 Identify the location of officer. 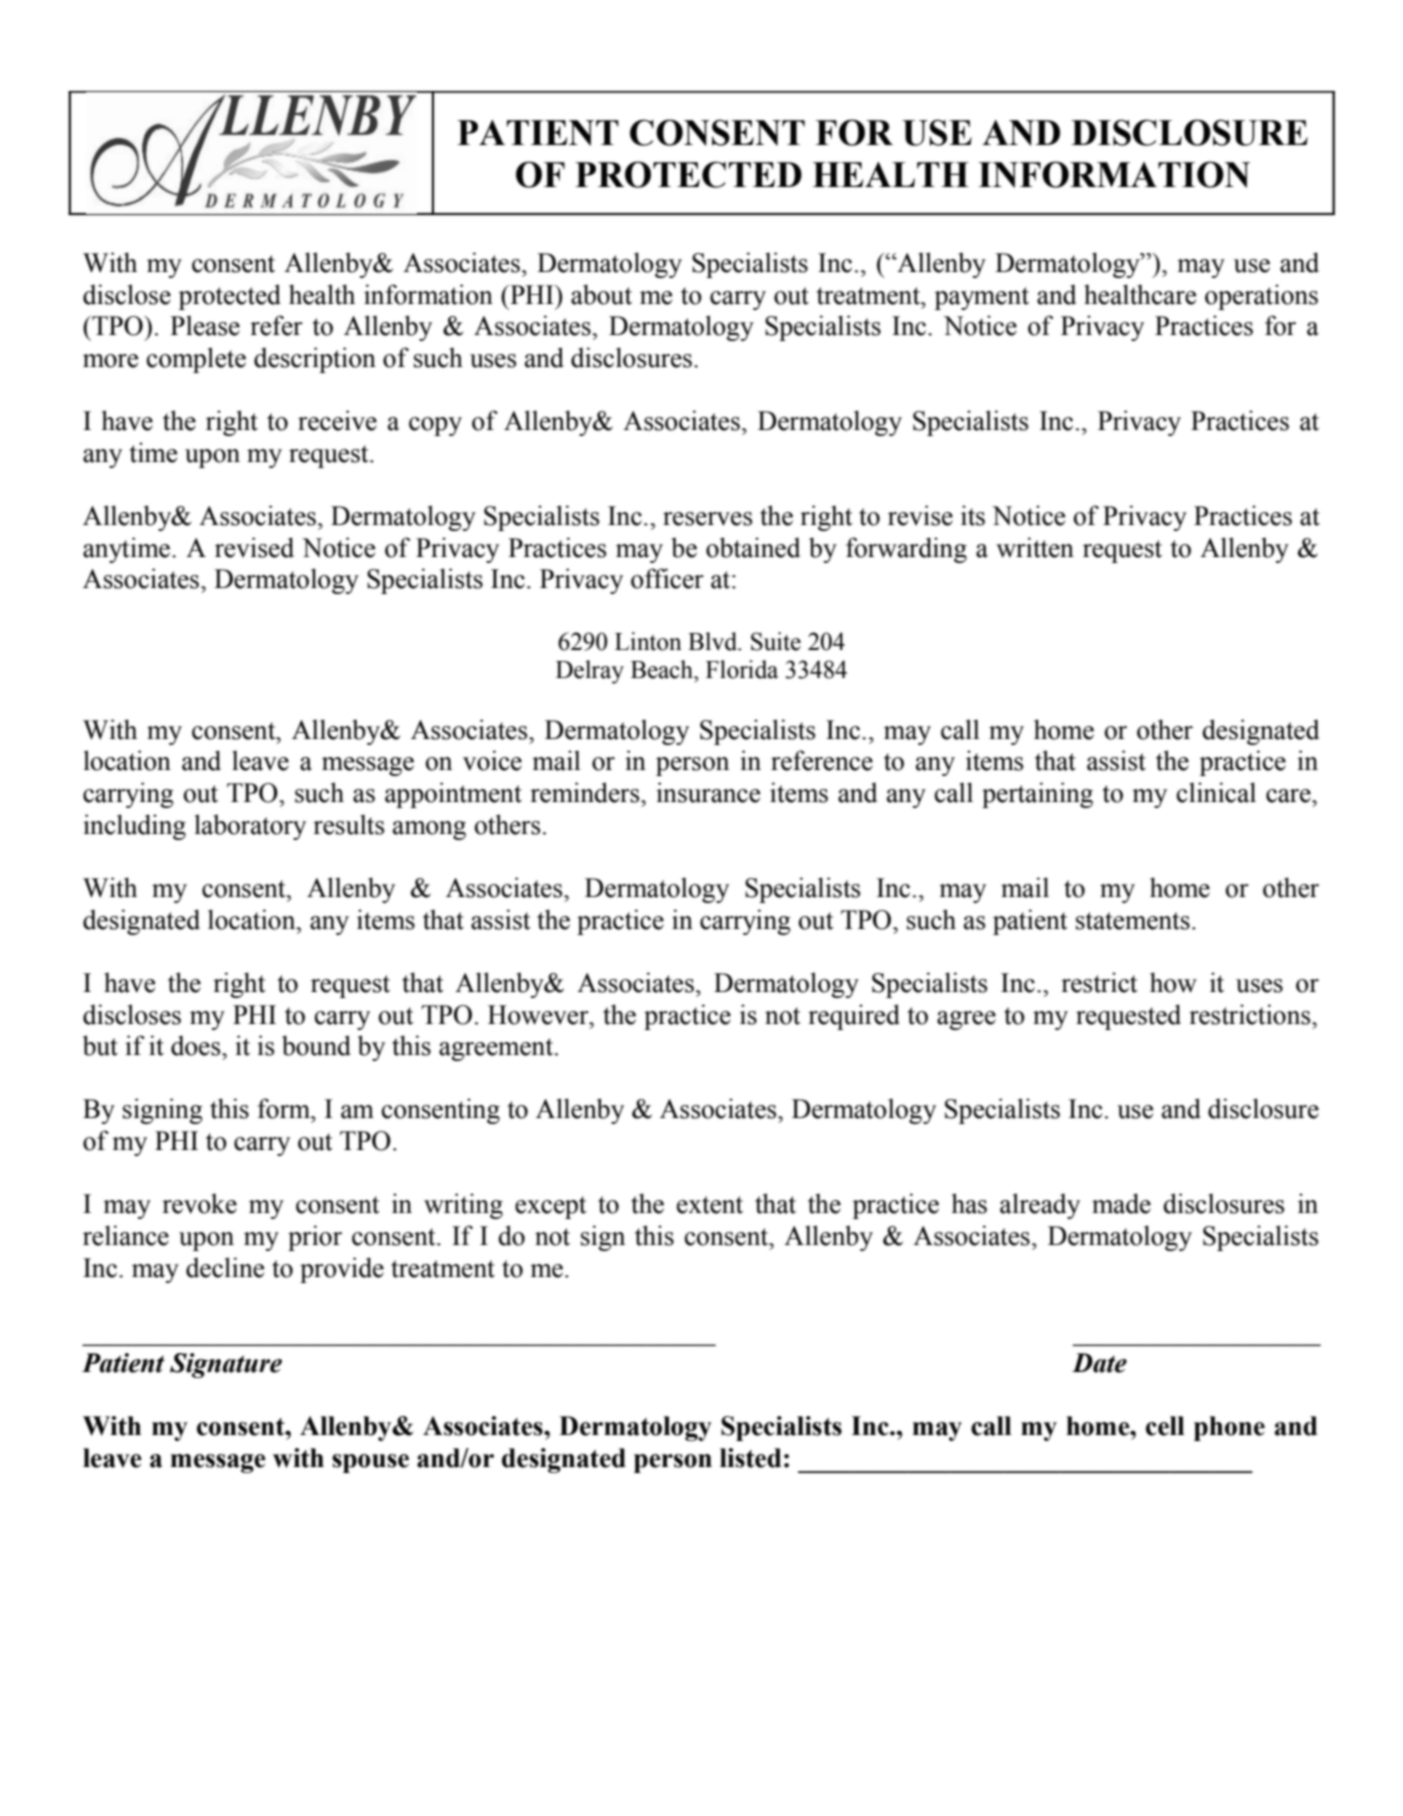
(667, 578).
